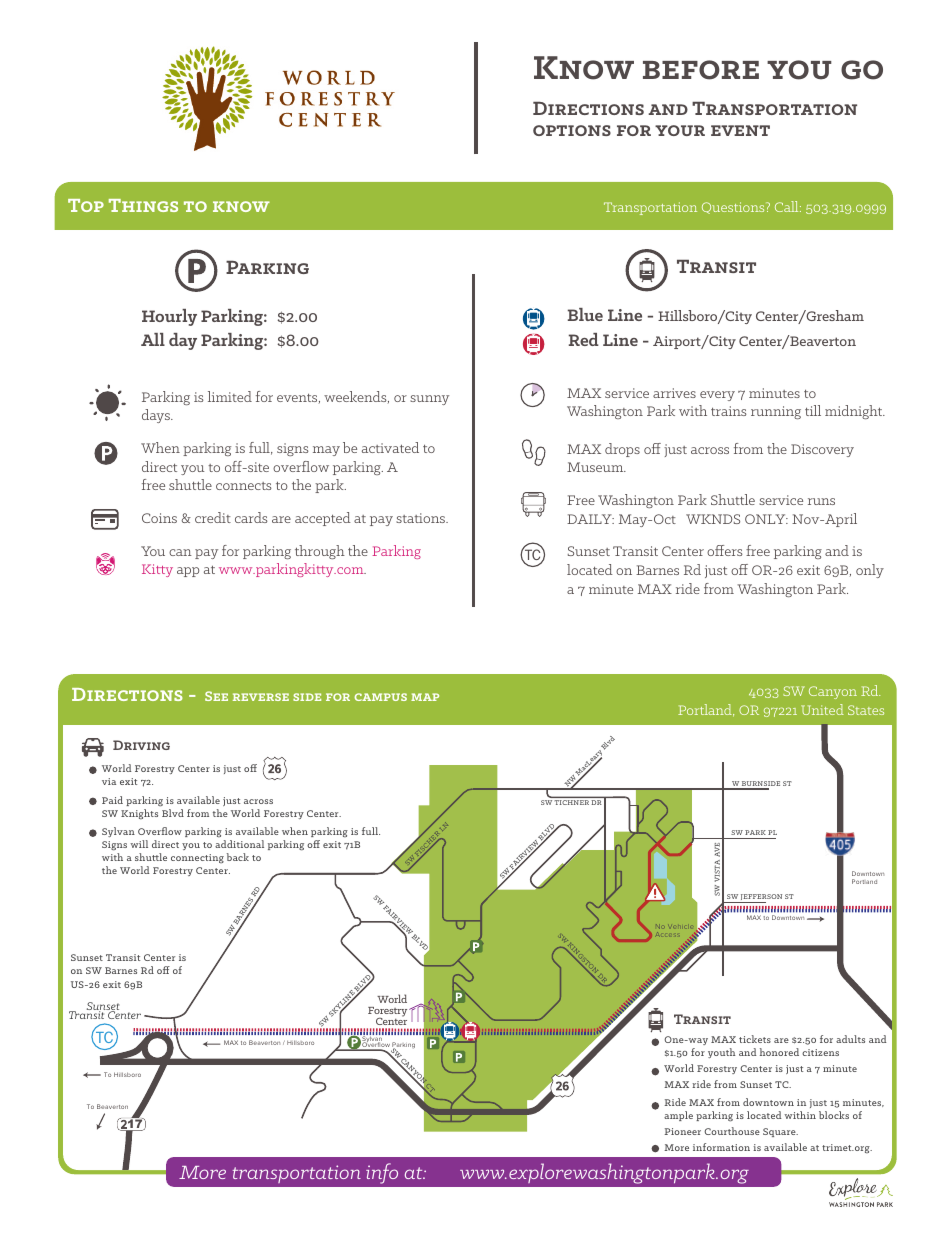  I want to click on app, so click(188, 572).
